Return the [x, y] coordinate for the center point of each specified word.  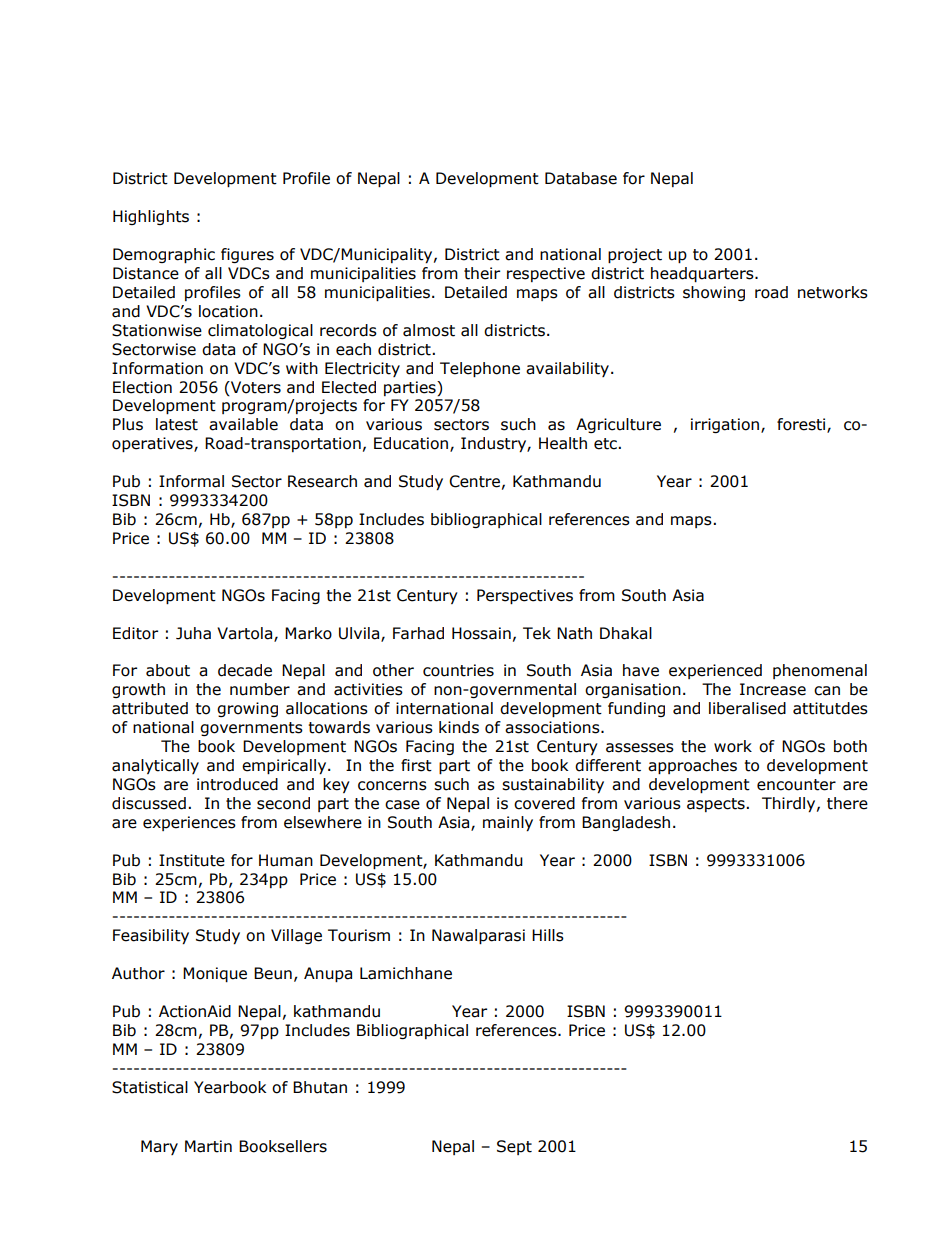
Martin [208, 1146]
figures [247, 255]
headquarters [703, 274]
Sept [514, 1147]
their [482, 273]
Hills [548, 935]
